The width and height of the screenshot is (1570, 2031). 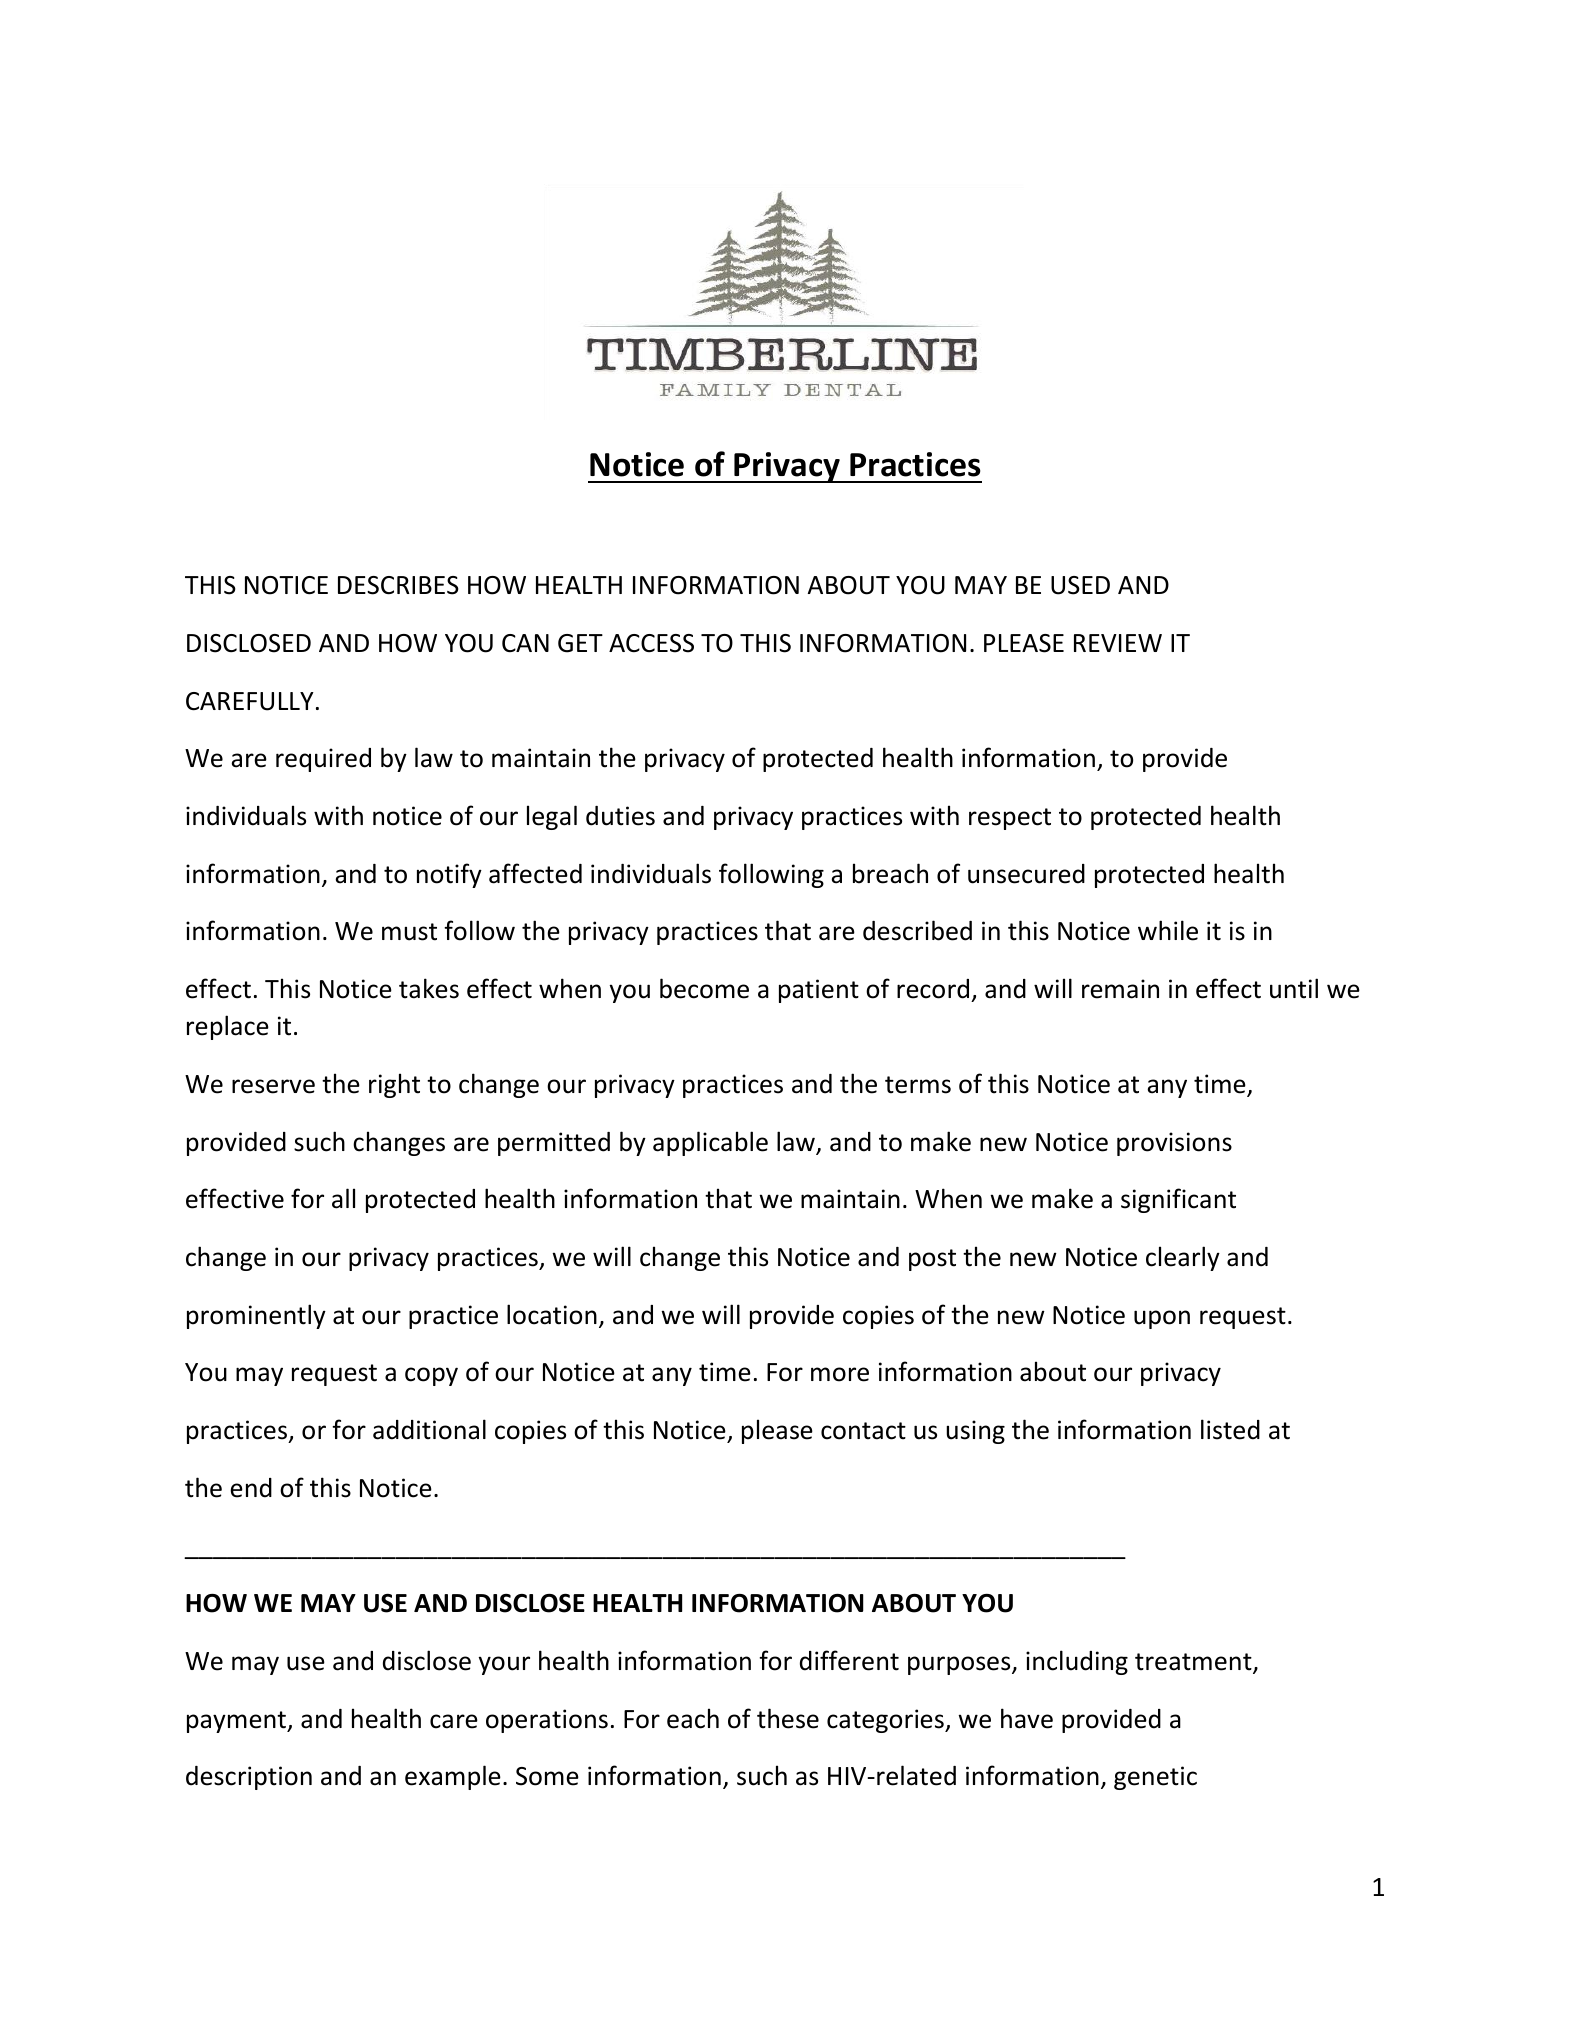 What do you see at coordinates (1155, 1778) in the screenshot?
I see `genetic` at bounding box center [1155, 1778].
